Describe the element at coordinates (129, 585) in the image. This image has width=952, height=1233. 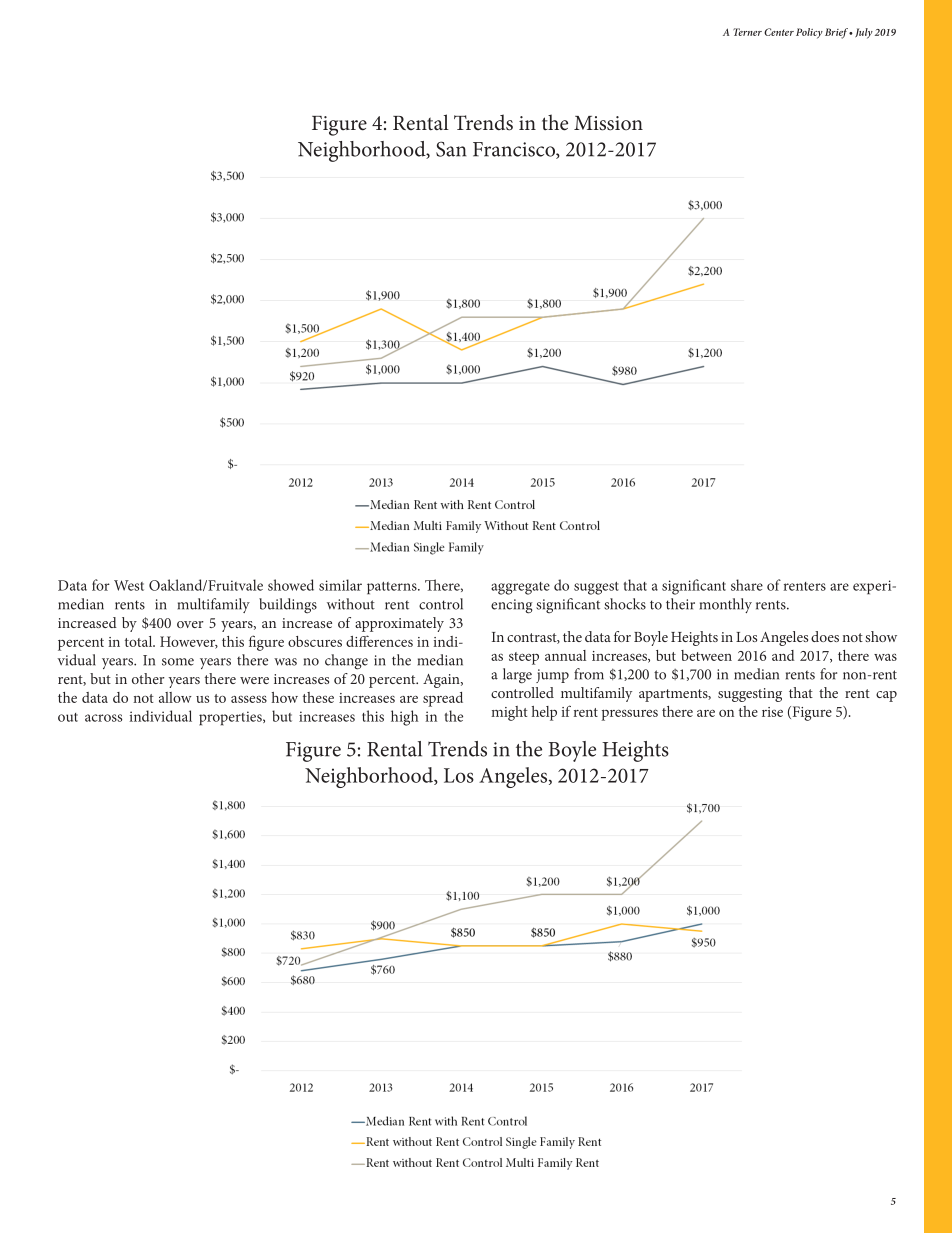
I see `West` at that location.
